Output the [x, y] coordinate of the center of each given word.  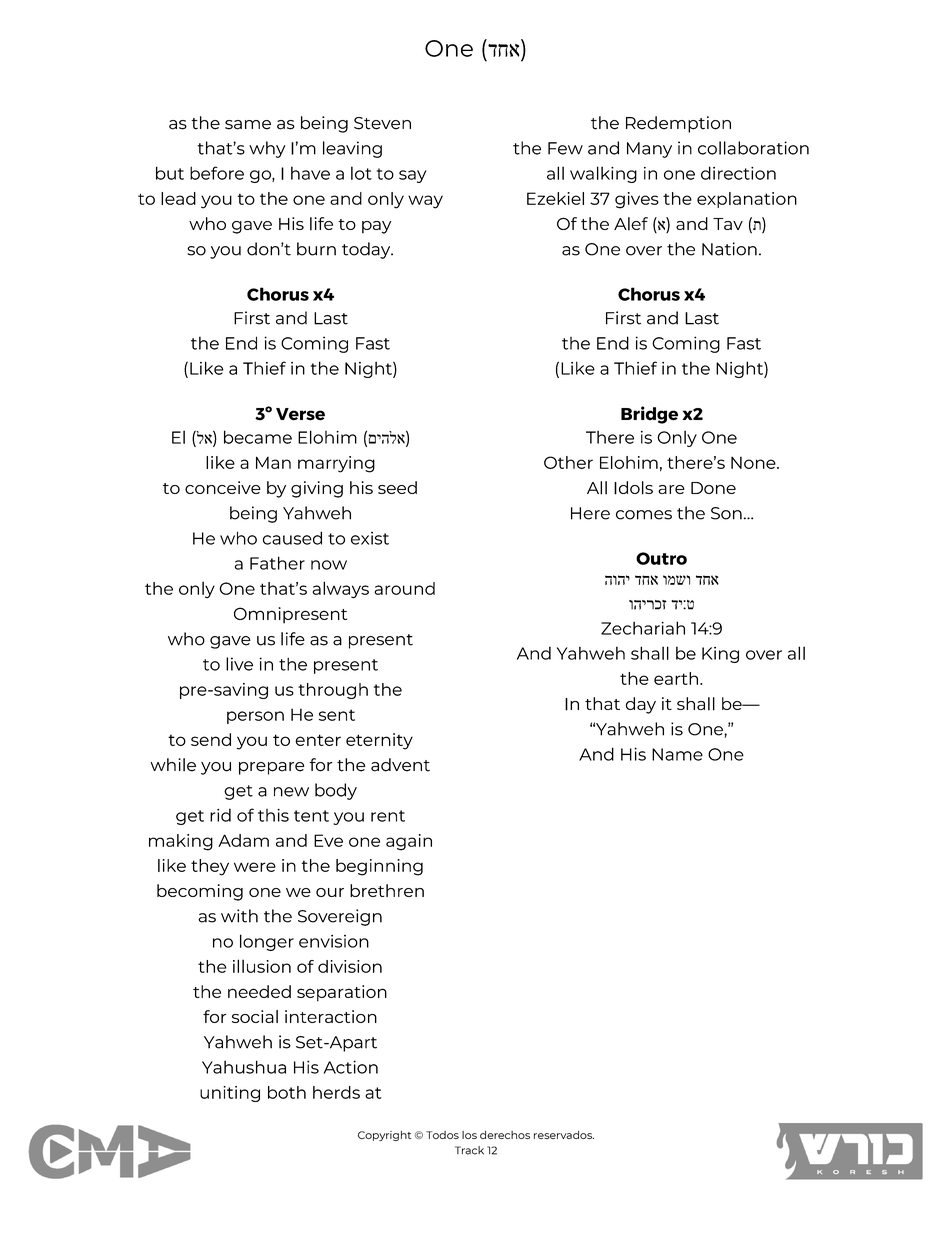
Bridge [649, 415]
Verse [300, 414]
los [469, 1135]
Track [469, 1150]
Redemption [678, 124]
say [412, 176]
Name [677, 754]
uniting [230, 1094]
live [239, 664]
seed [397, 487]
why [267, 149]
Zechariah [643, 628]
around [404, 588]
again [409, 842]
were [255, 867]
